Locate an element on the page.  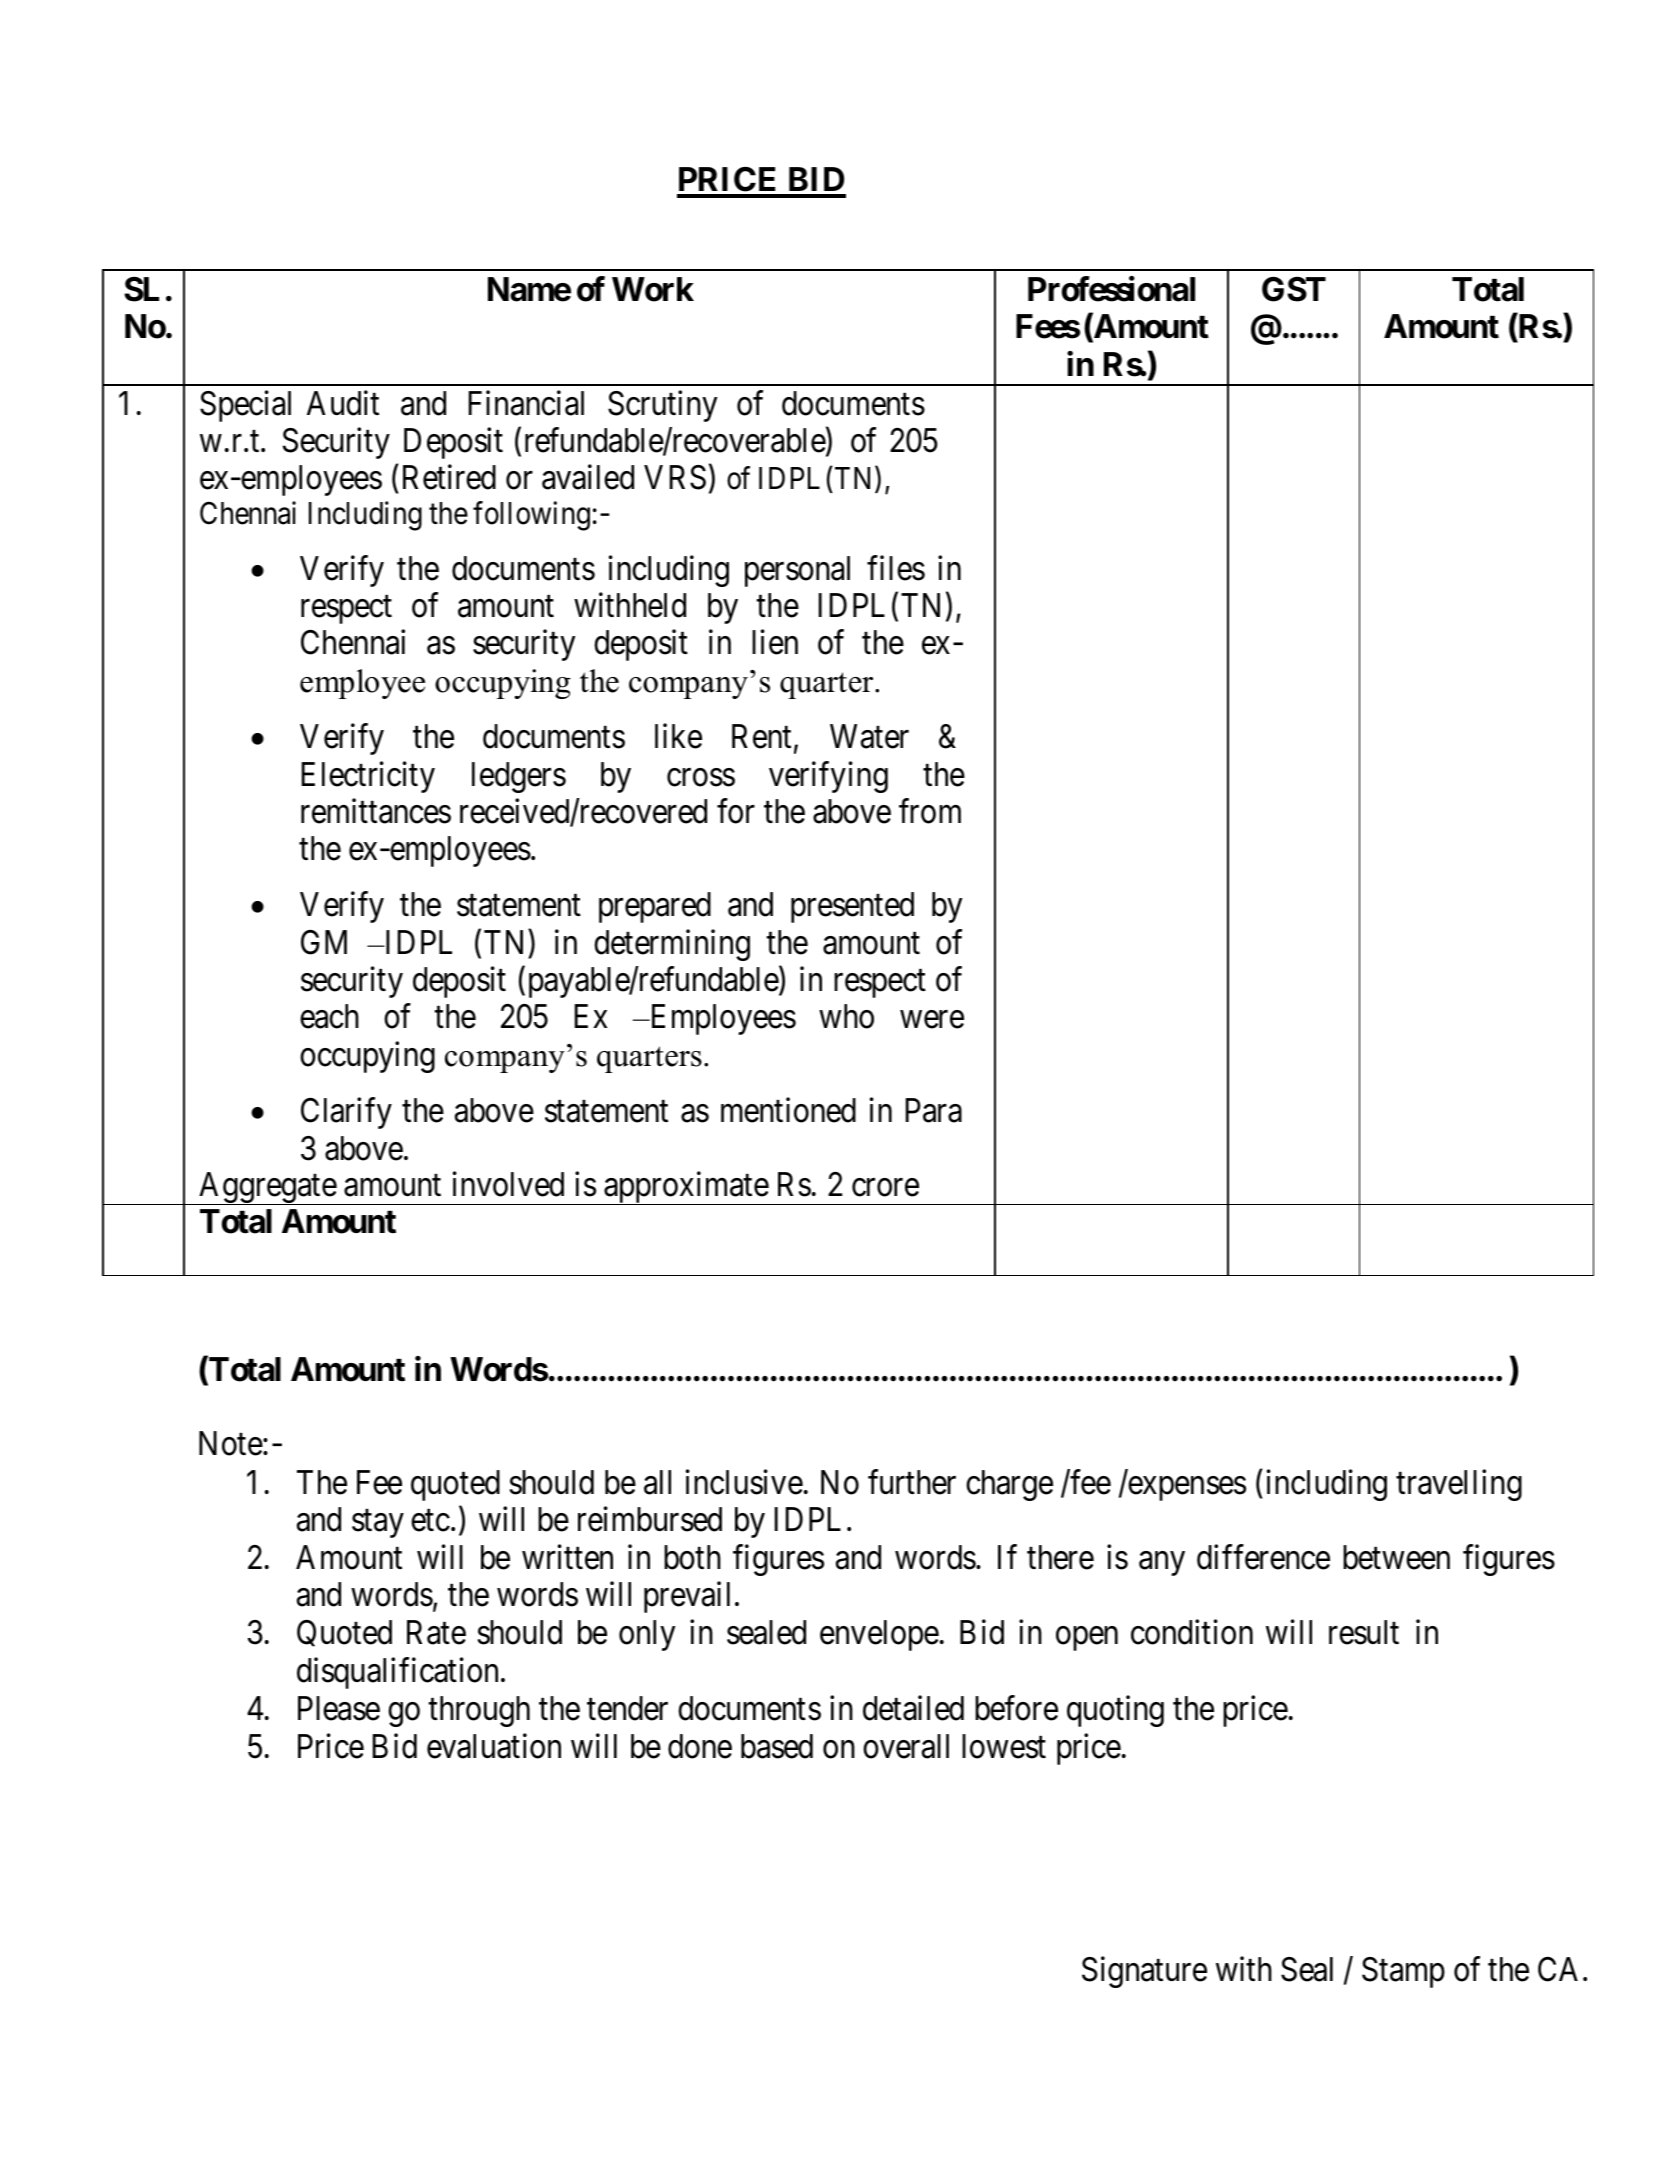
Work is located at coordinates (653, 289).
